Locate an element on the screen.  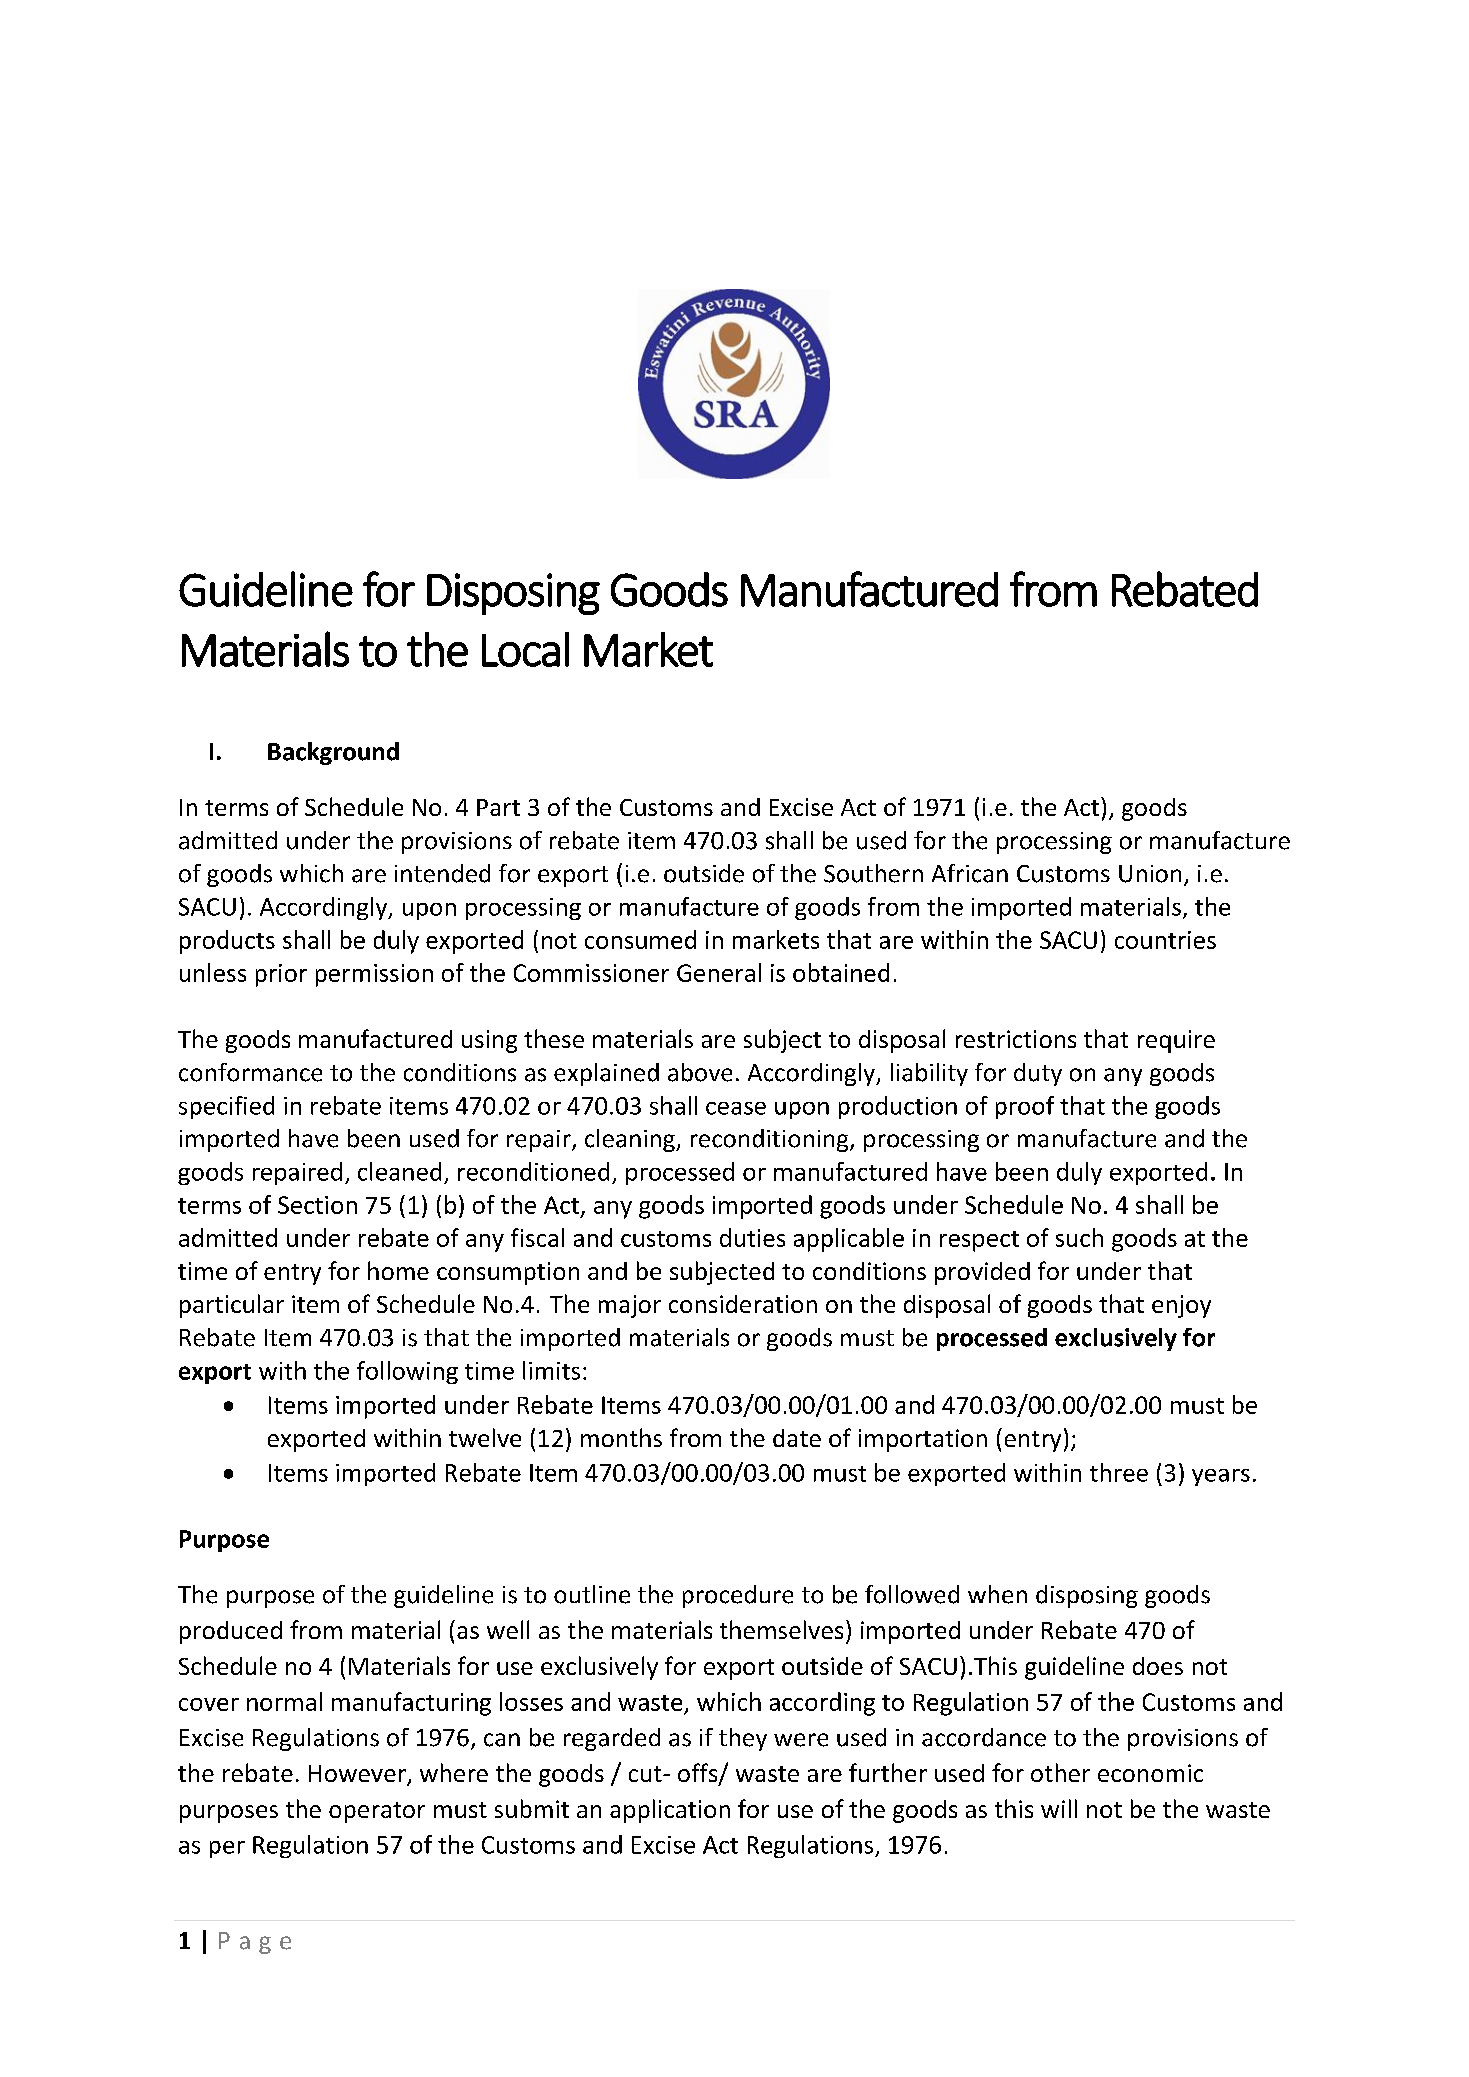
twelve is located at coordinates (485, 1437).
